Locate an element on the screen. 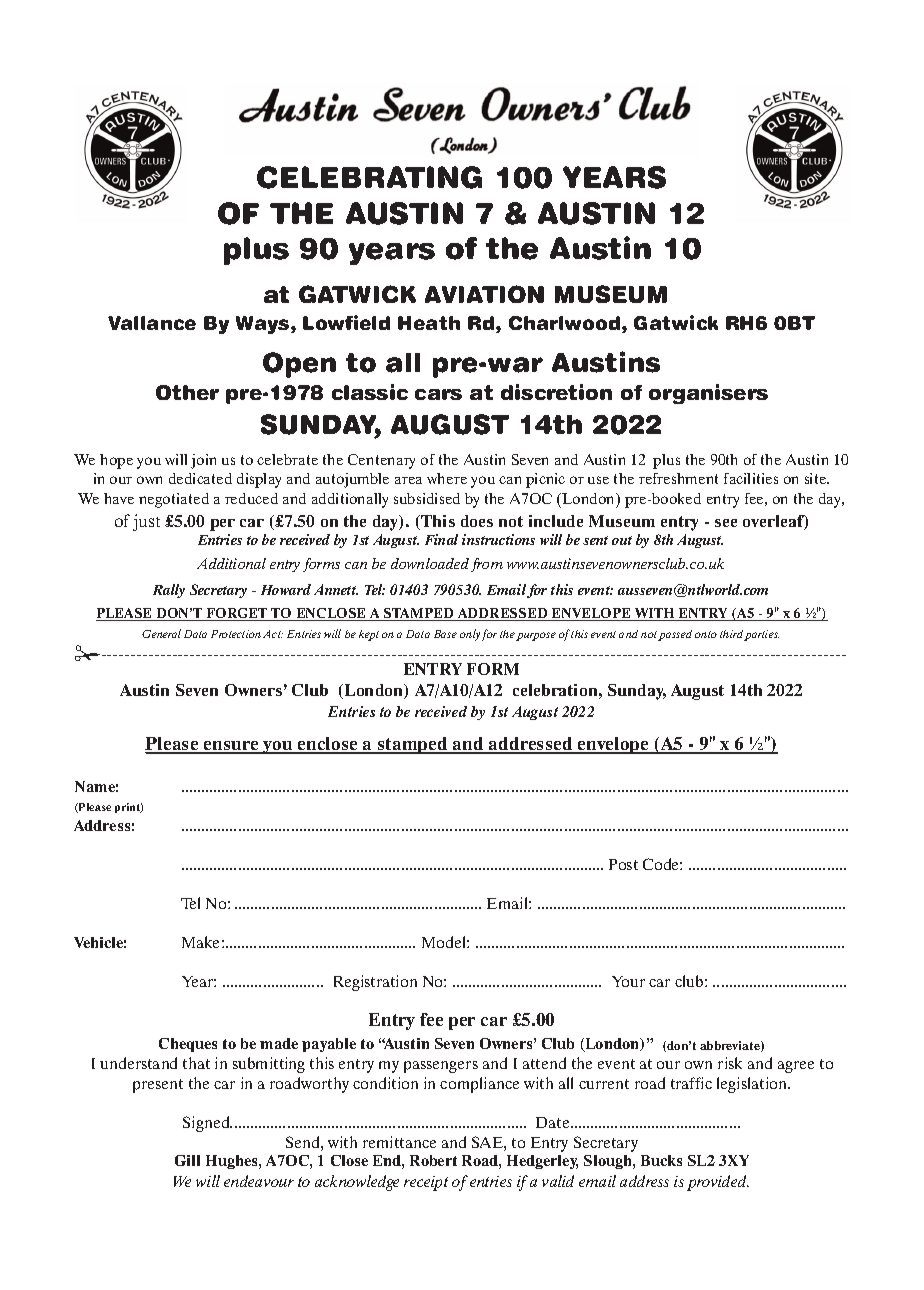 Image resolution: width=924 pixels, height=1290 pixels. Gill is located at coordinates (187, 1160).
